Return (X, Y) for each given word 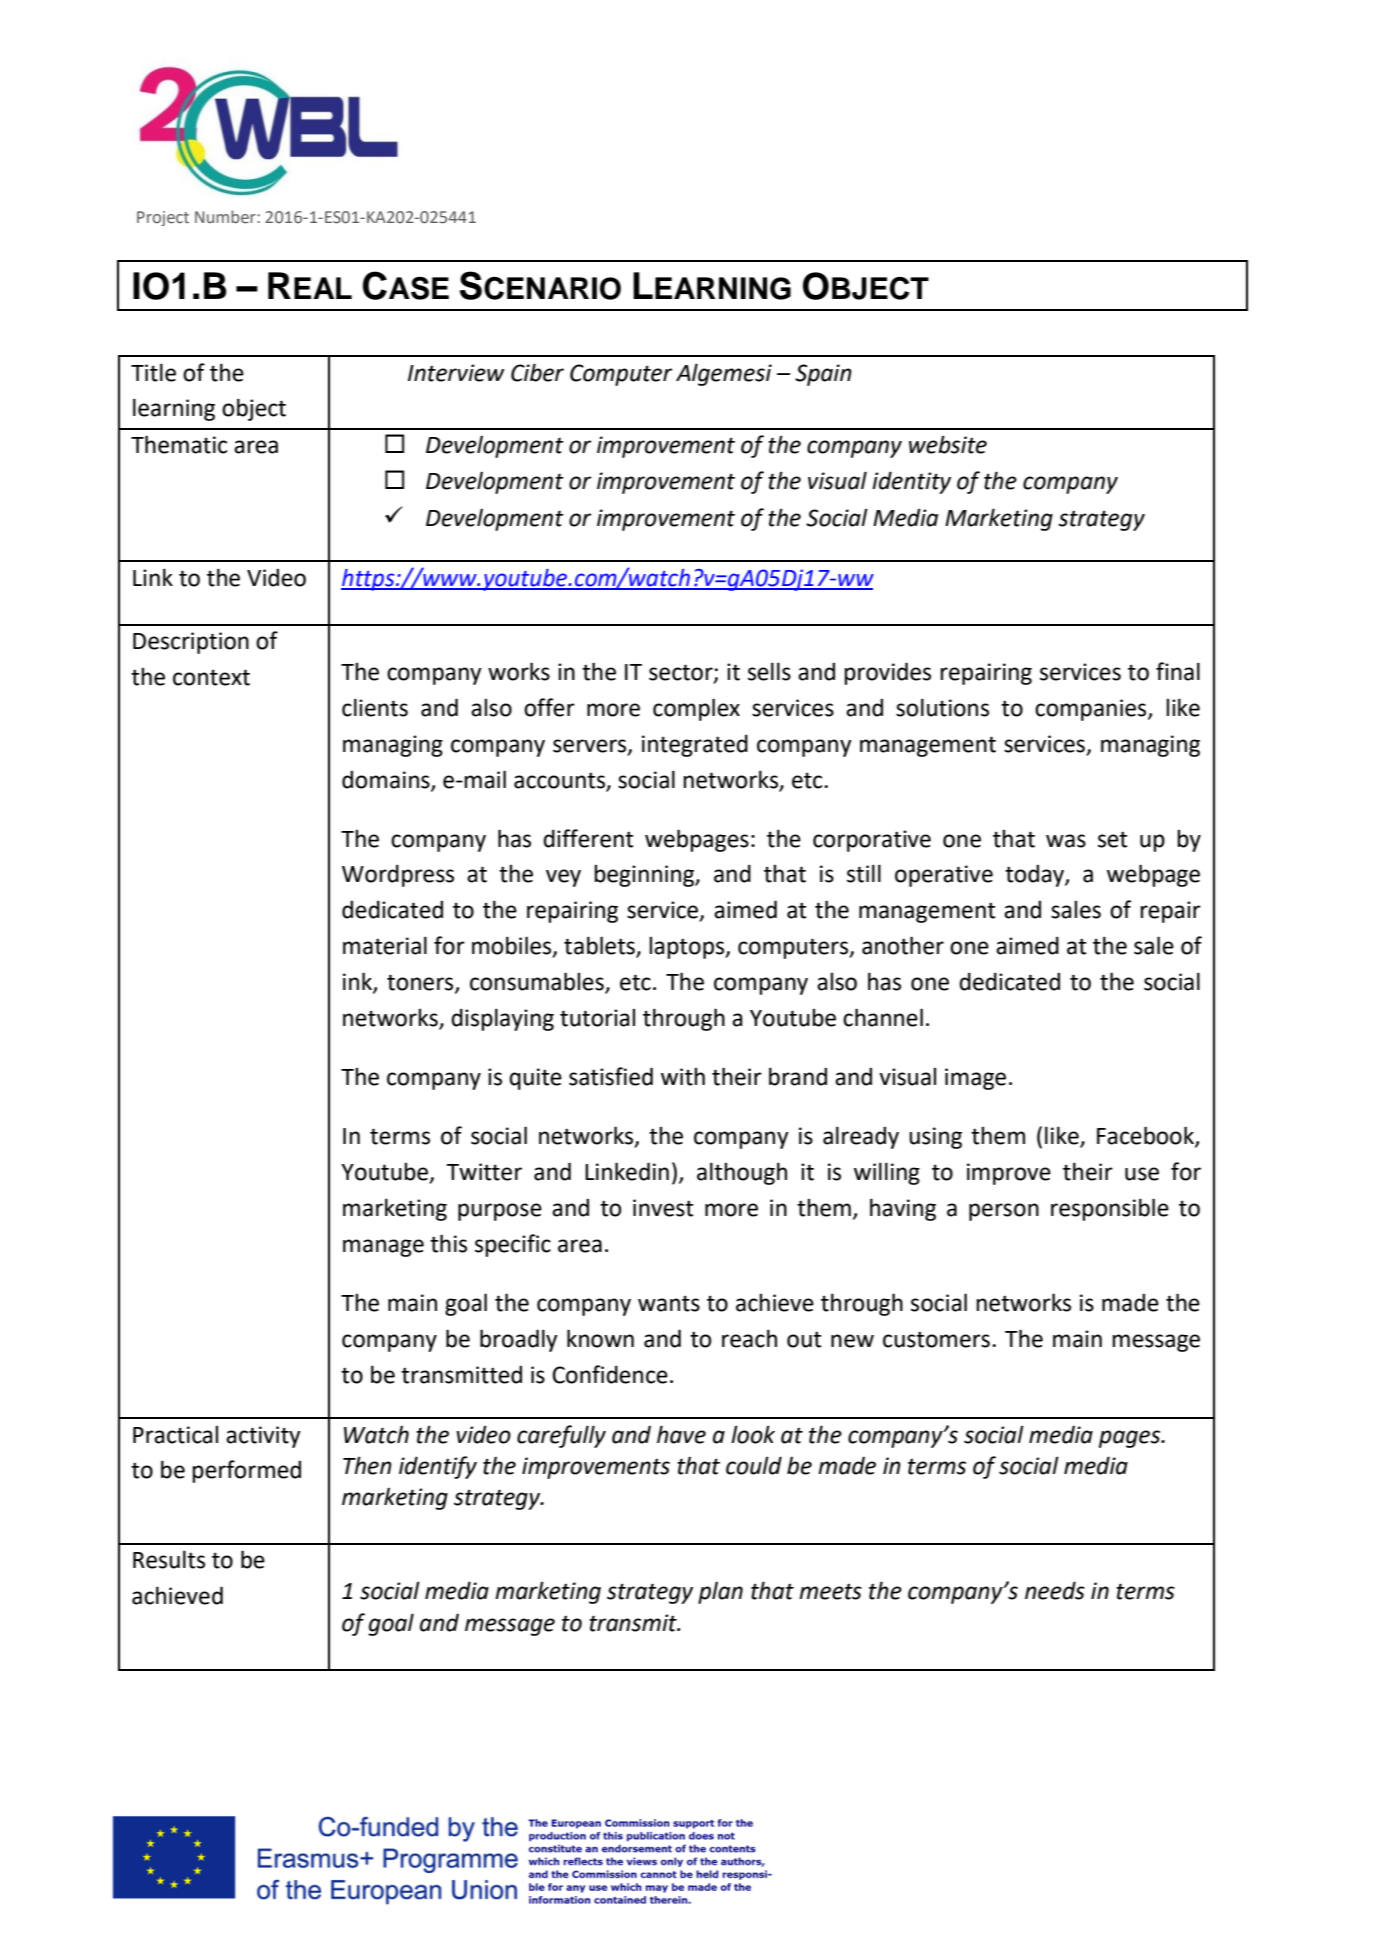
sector (682, 673)
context (211, 677)
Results (169, 1559)
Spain (823, 375)
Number (226, 217)
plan (720, 1593)
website (948, 444)
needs (1055, 1590)
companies (1092, 710)
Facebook (1146, 1136)
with (683, 1077)
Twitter (484, 1172)
